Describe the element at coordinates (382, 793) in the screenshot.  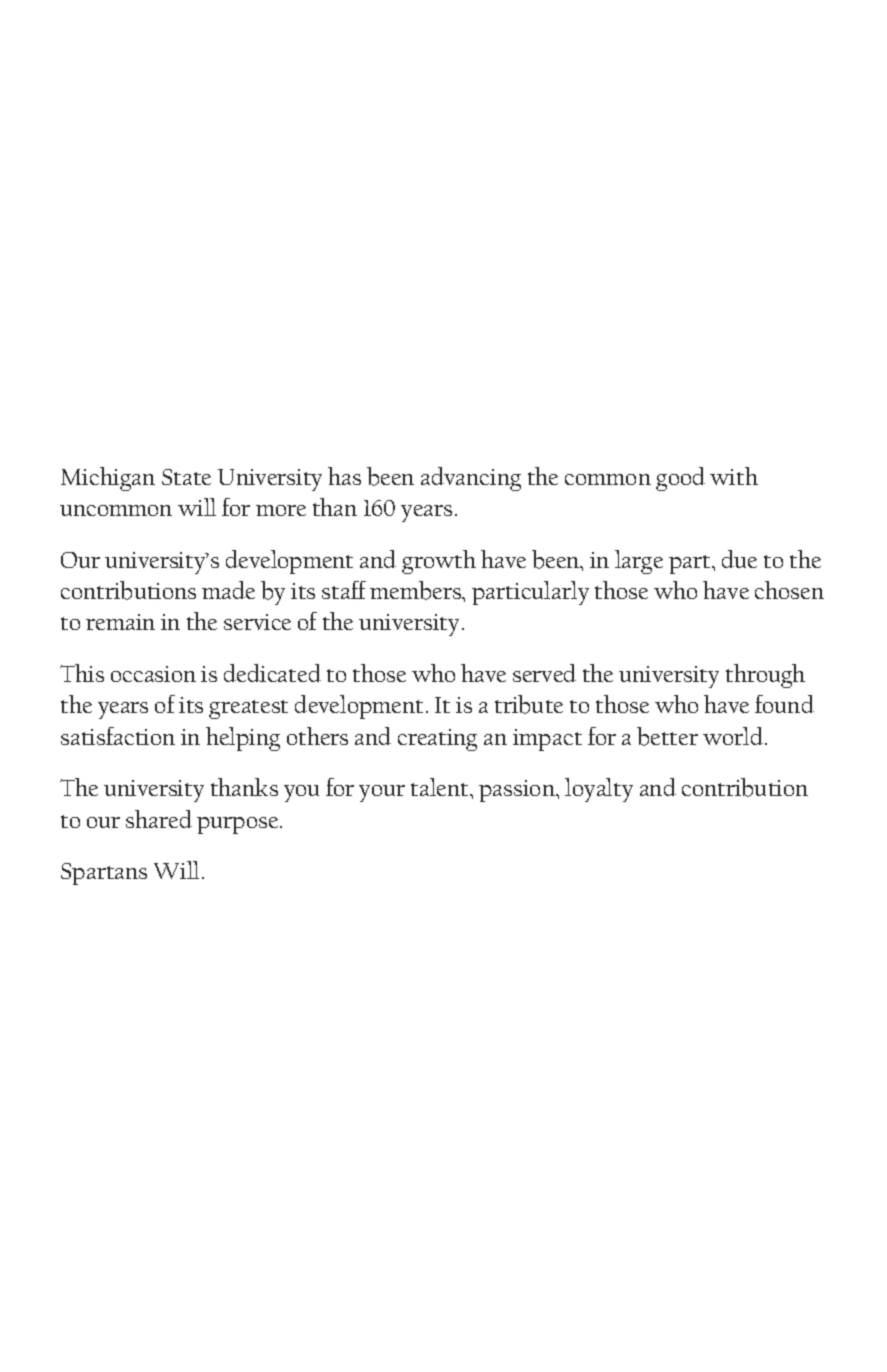
I see `your` at that location.
